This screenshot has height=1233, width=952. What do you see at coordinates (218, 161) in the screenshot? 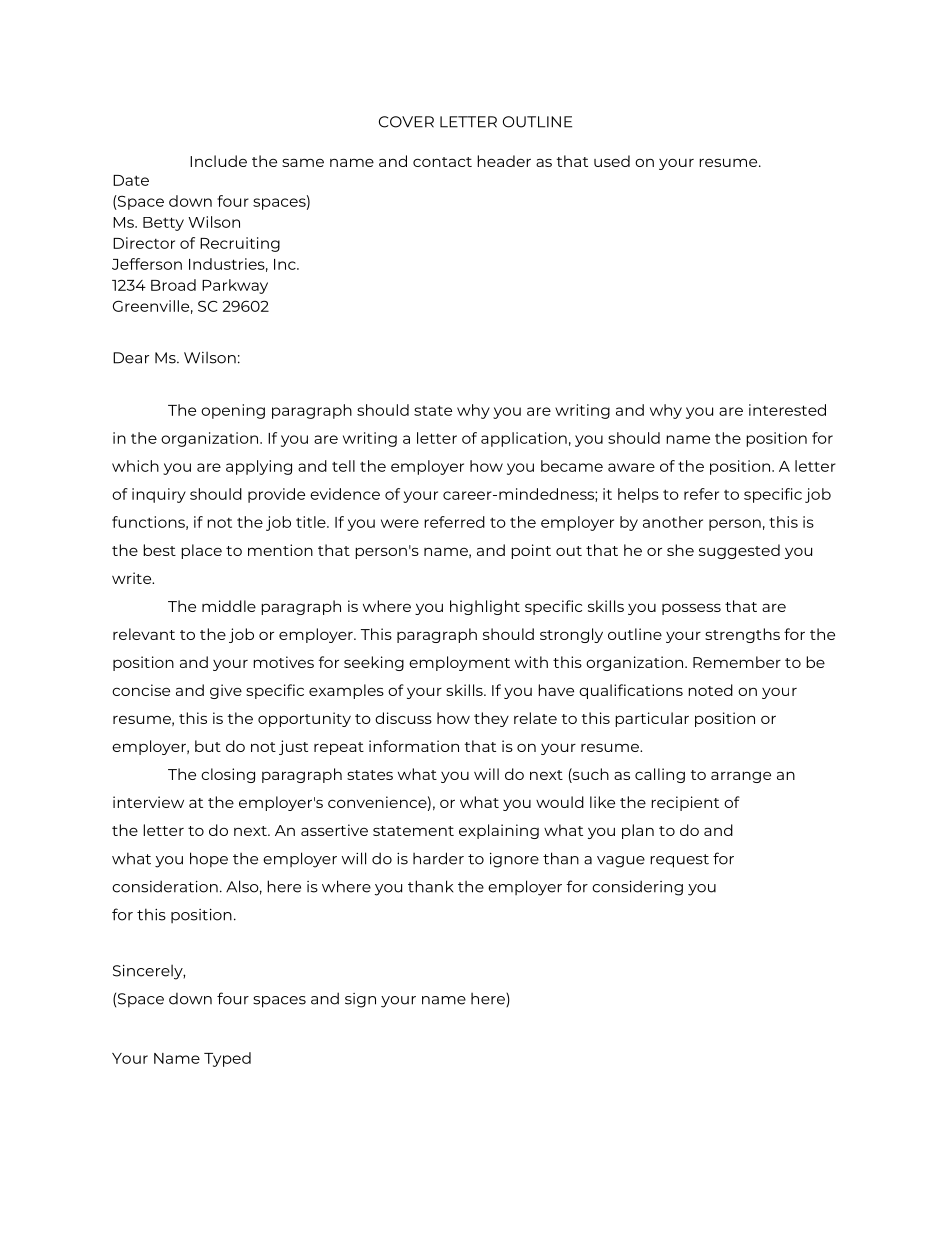
I see `Include` at bounding box center [218, 161].
